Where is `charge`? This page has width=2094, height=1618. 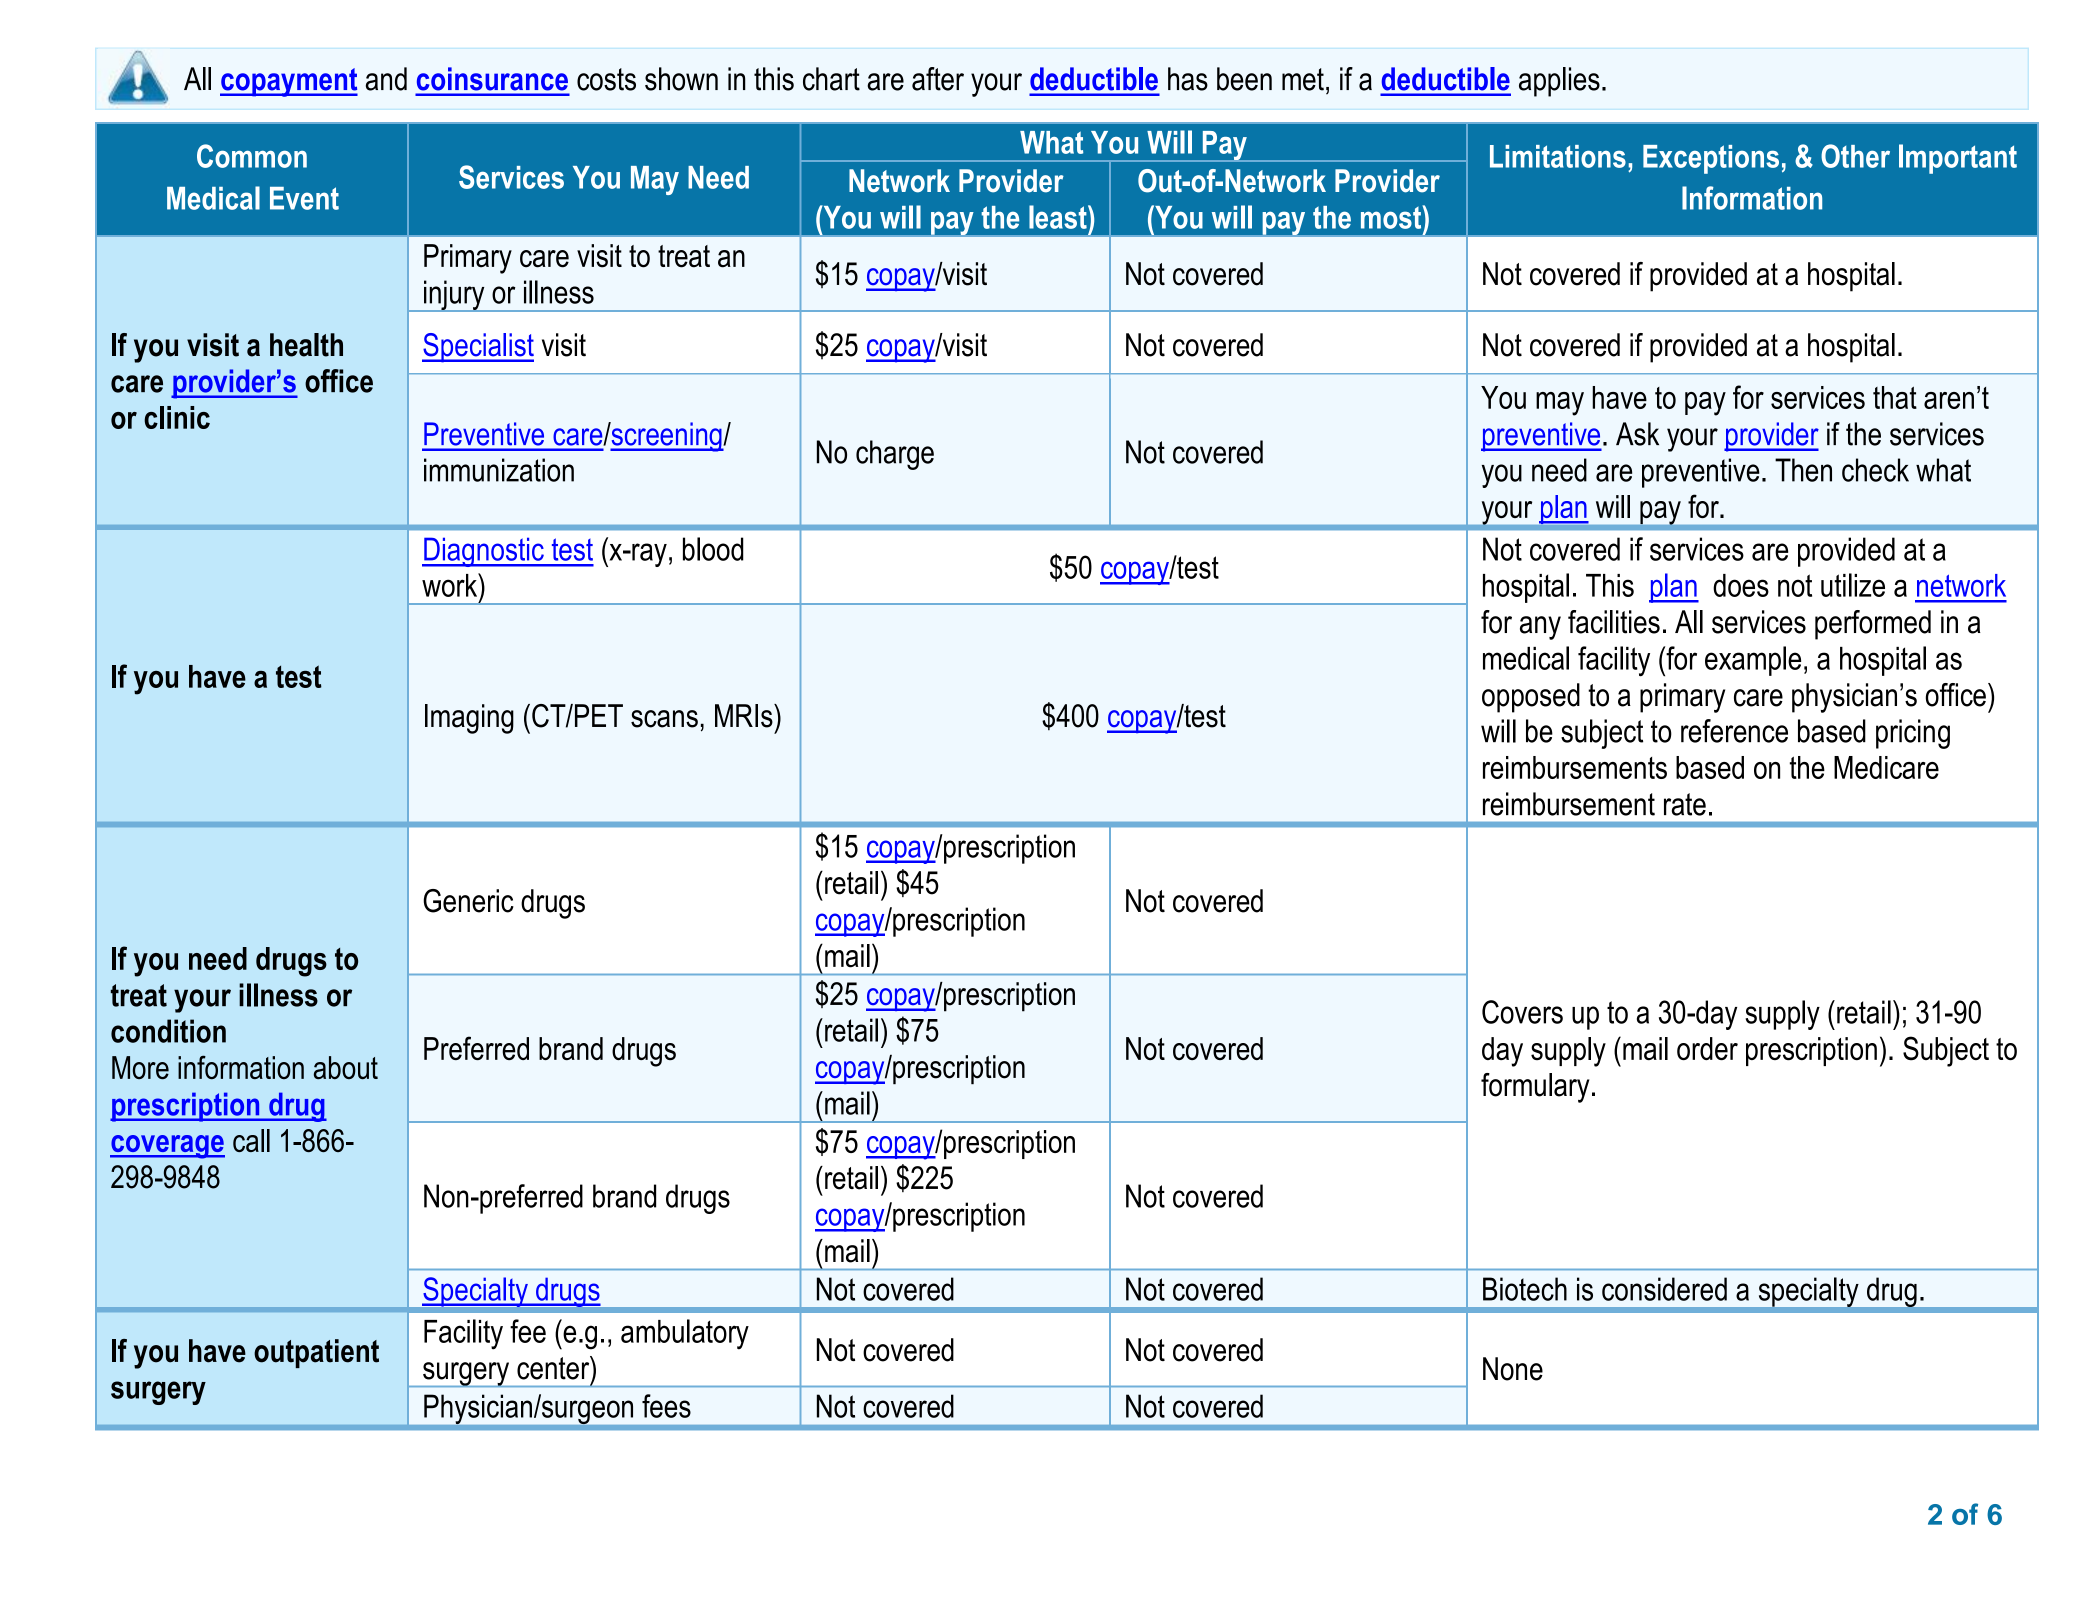
charge is located at coordinates (895, 455).
